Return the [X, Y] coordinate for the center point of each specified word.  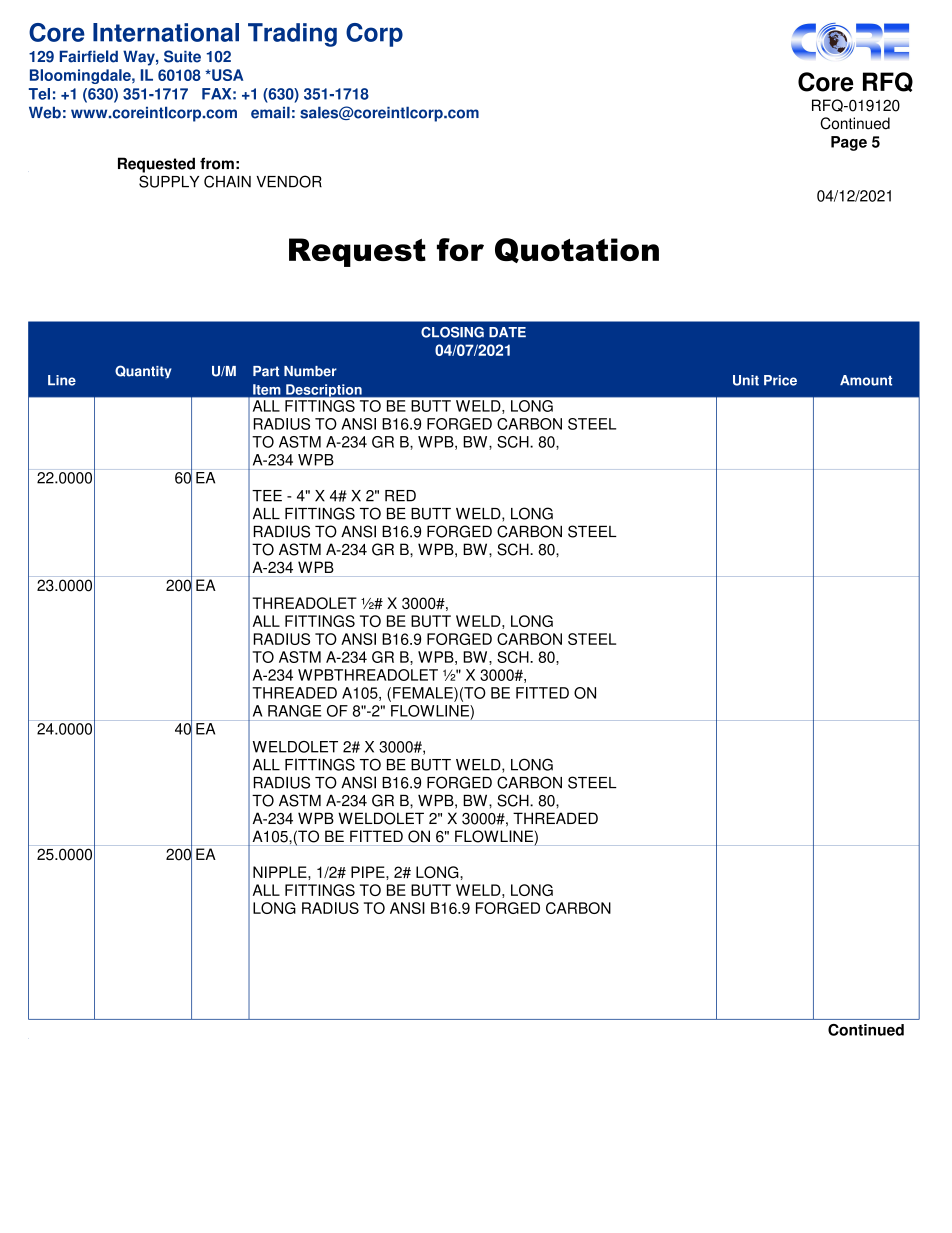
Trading [292, 35]
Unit [746, 380]
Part [266, 371]
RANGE [294, 711]
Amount [866, 380]
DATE [507, 332]
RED [400, 496]
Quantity [143, 371]
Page [849, 143]
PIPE [369, 872]
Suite [182, 56]
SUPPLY [169, 181]
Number [310, 371]
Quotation [577, 250]
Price [780, 380]
